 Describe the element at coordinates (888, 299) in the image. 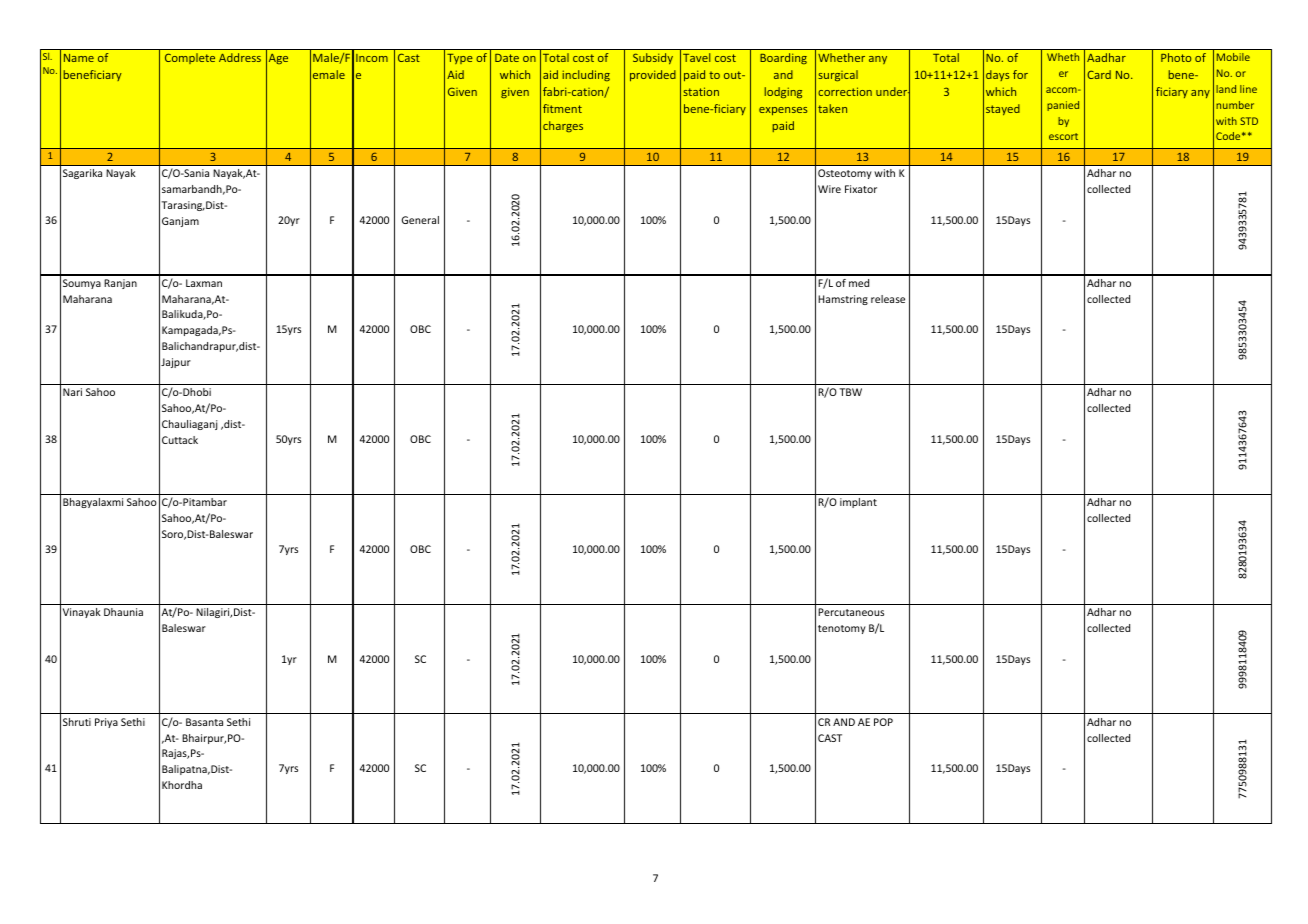

I see `release` at that location.
